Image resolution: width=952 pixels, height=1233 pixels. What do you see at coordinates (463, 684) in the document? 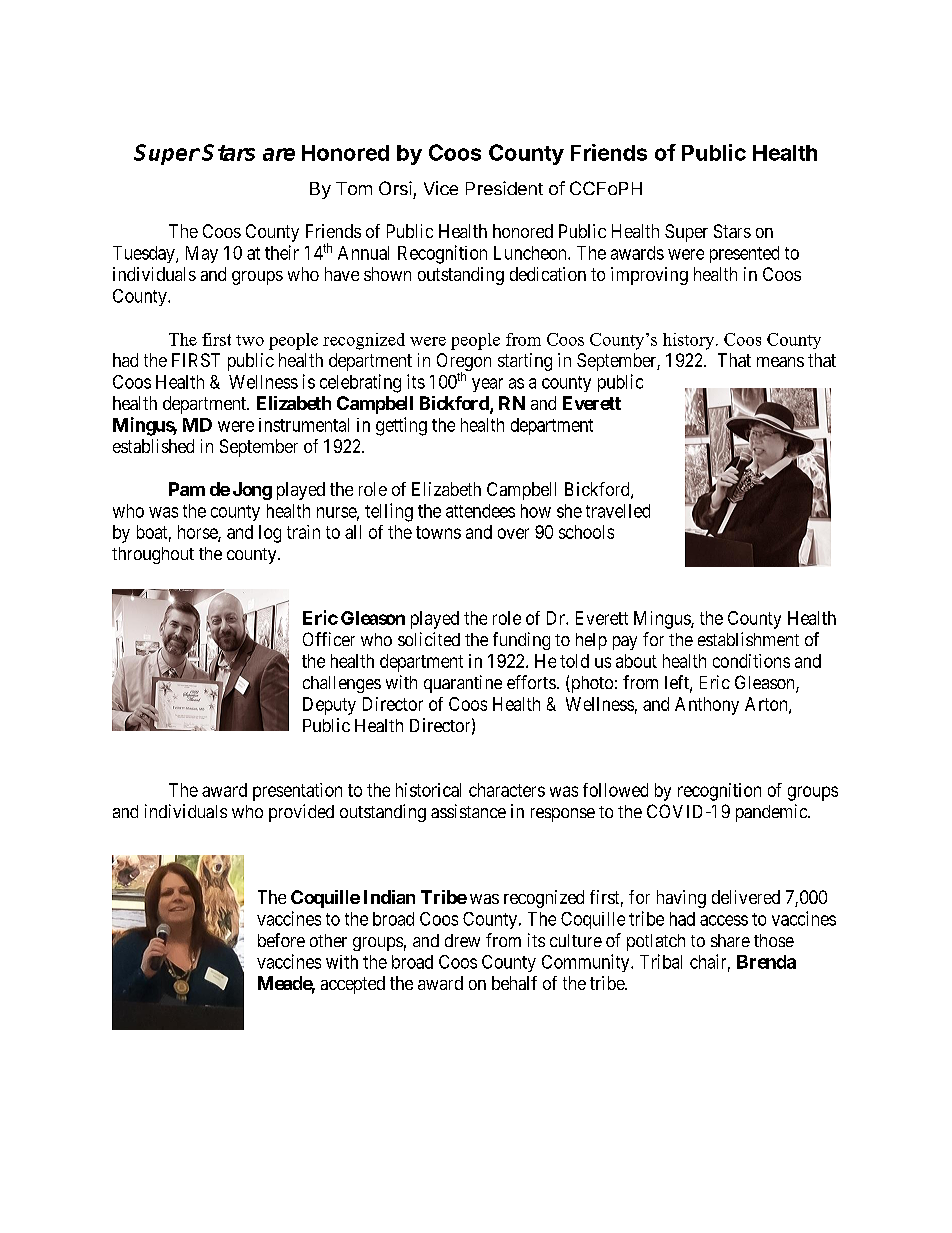
I see `quarantine` at bounding box center [463, 684].
